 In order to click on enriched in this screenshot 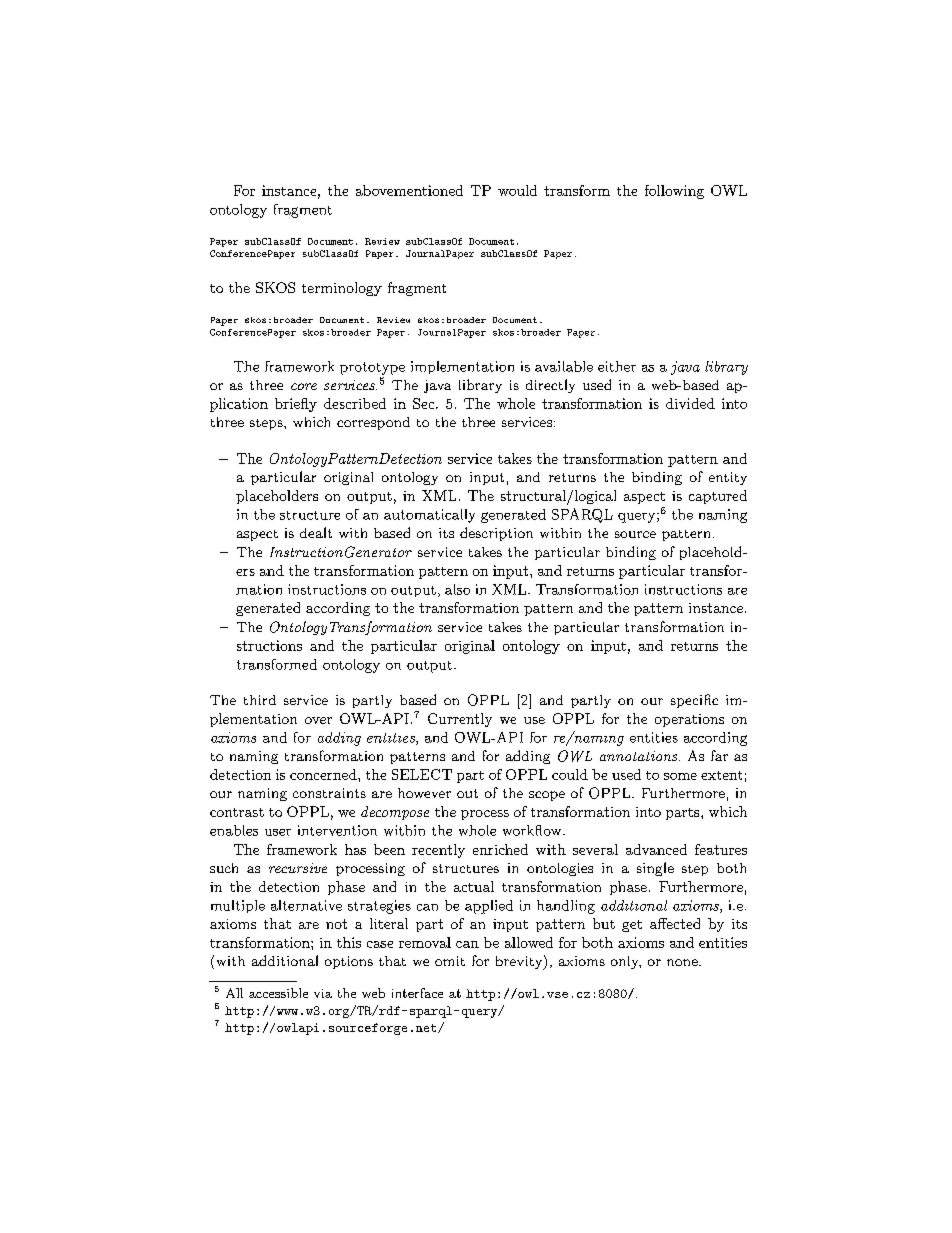, I will do `click(500, 849)`.
